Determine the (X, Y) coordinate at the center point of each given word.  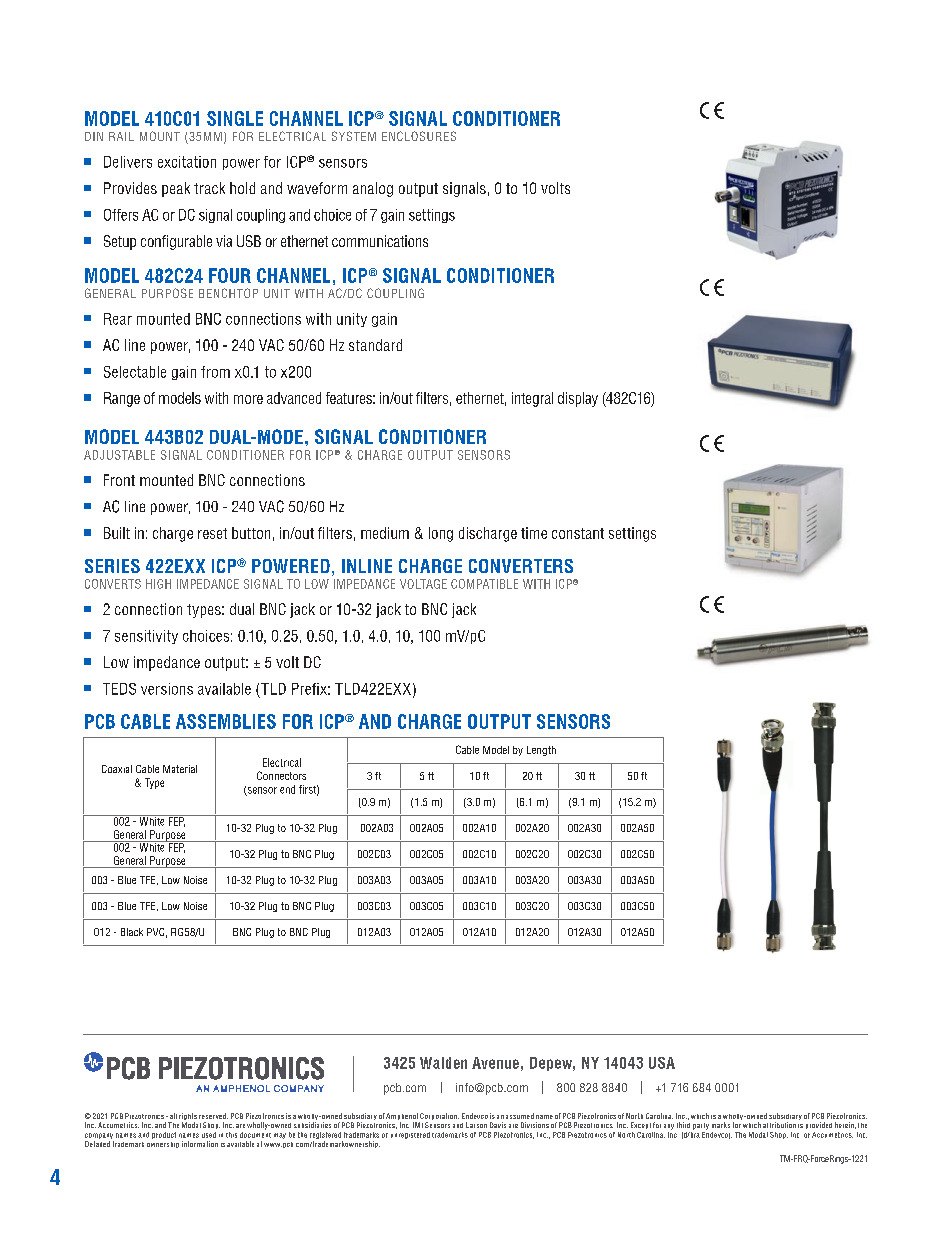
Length (541, 751)
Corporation (439, 1118)
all (173, 1116)
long (441, 534)
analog (373, 189)
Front (119, 480)
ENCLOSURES (419, 136)
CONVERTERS (521, 566)
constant (578, 533)
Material (180, 769)
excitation (187, 162)
